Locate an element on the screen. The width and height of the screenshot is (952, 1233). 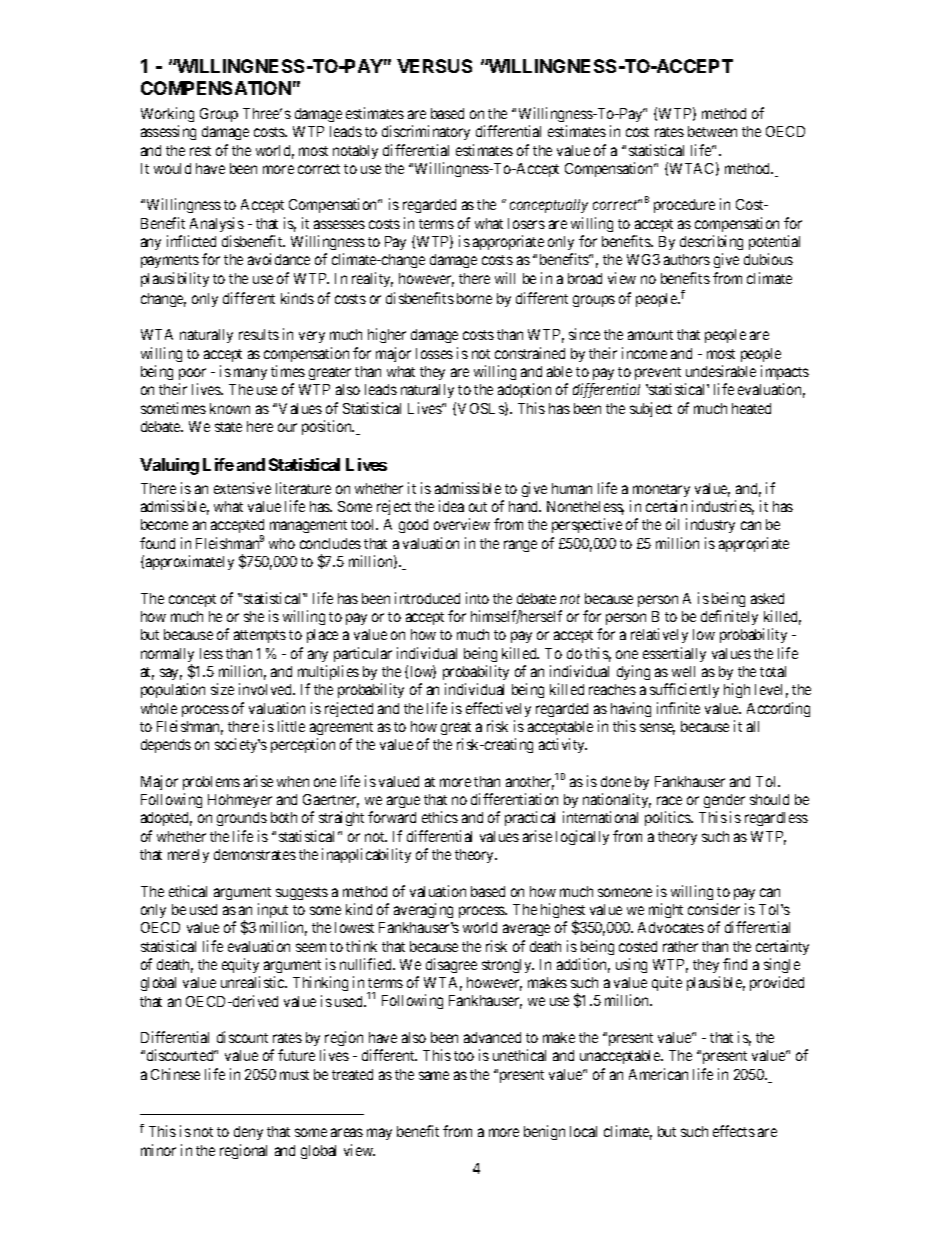
deny is located at coordinates (248, 1133).
